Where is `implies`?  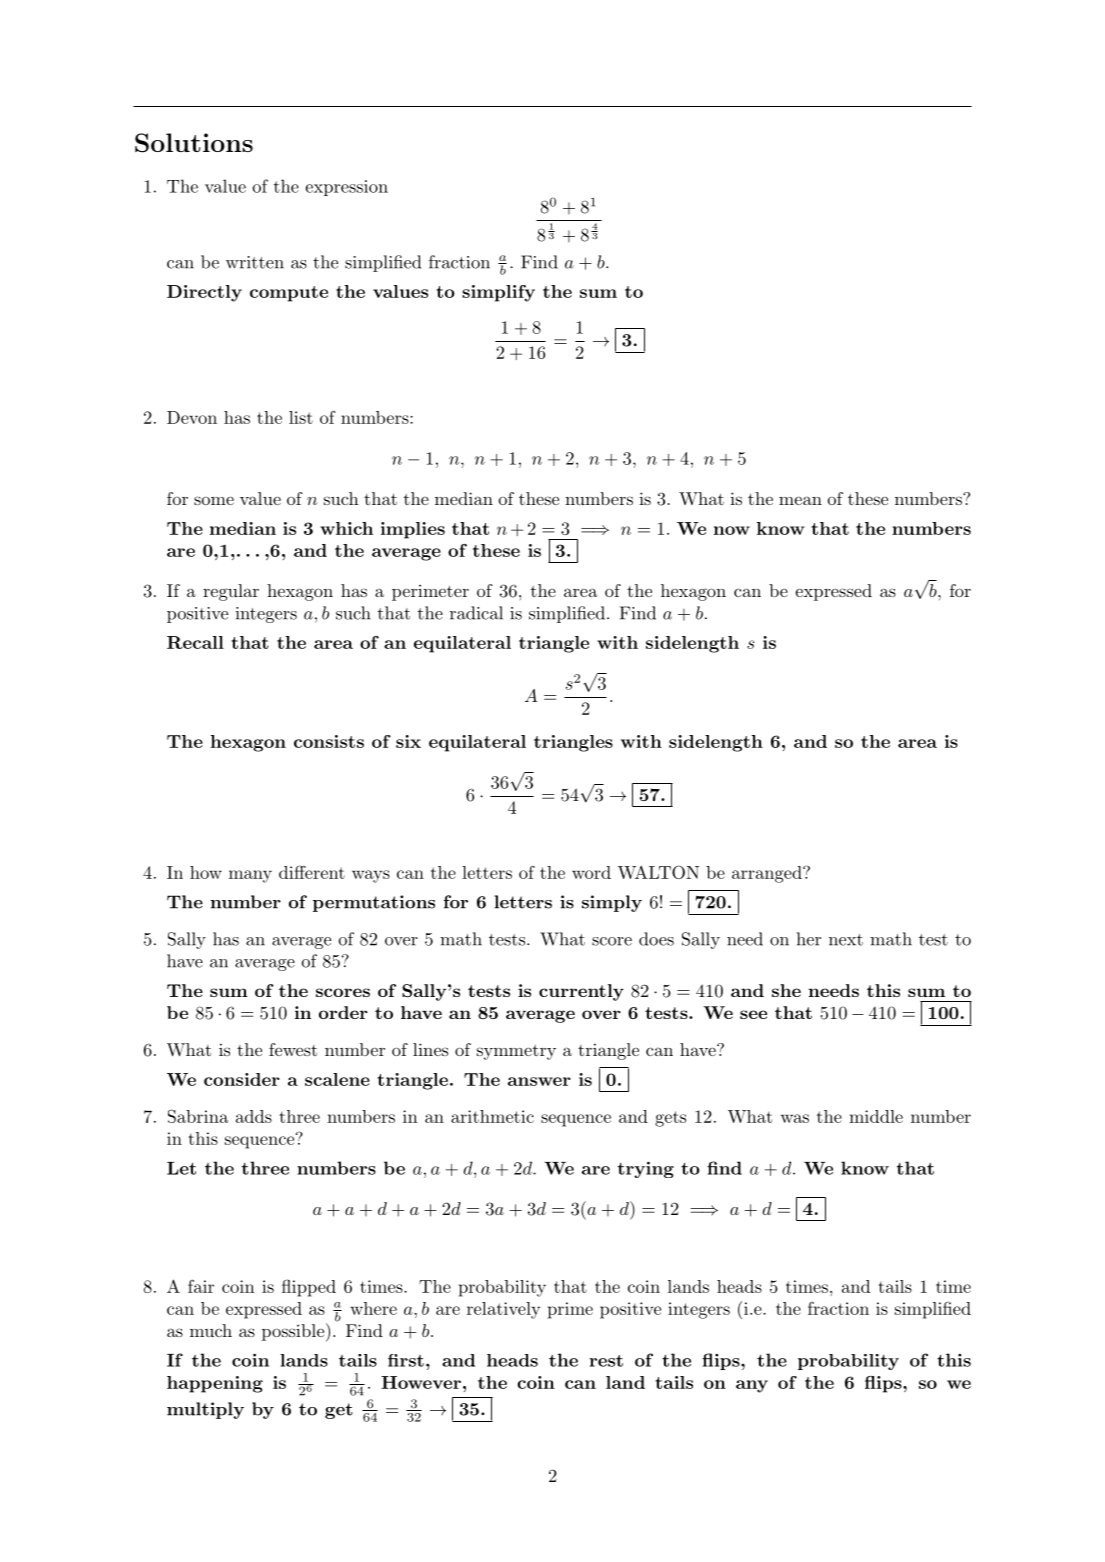 implies is located at coordinates (413, 530).
